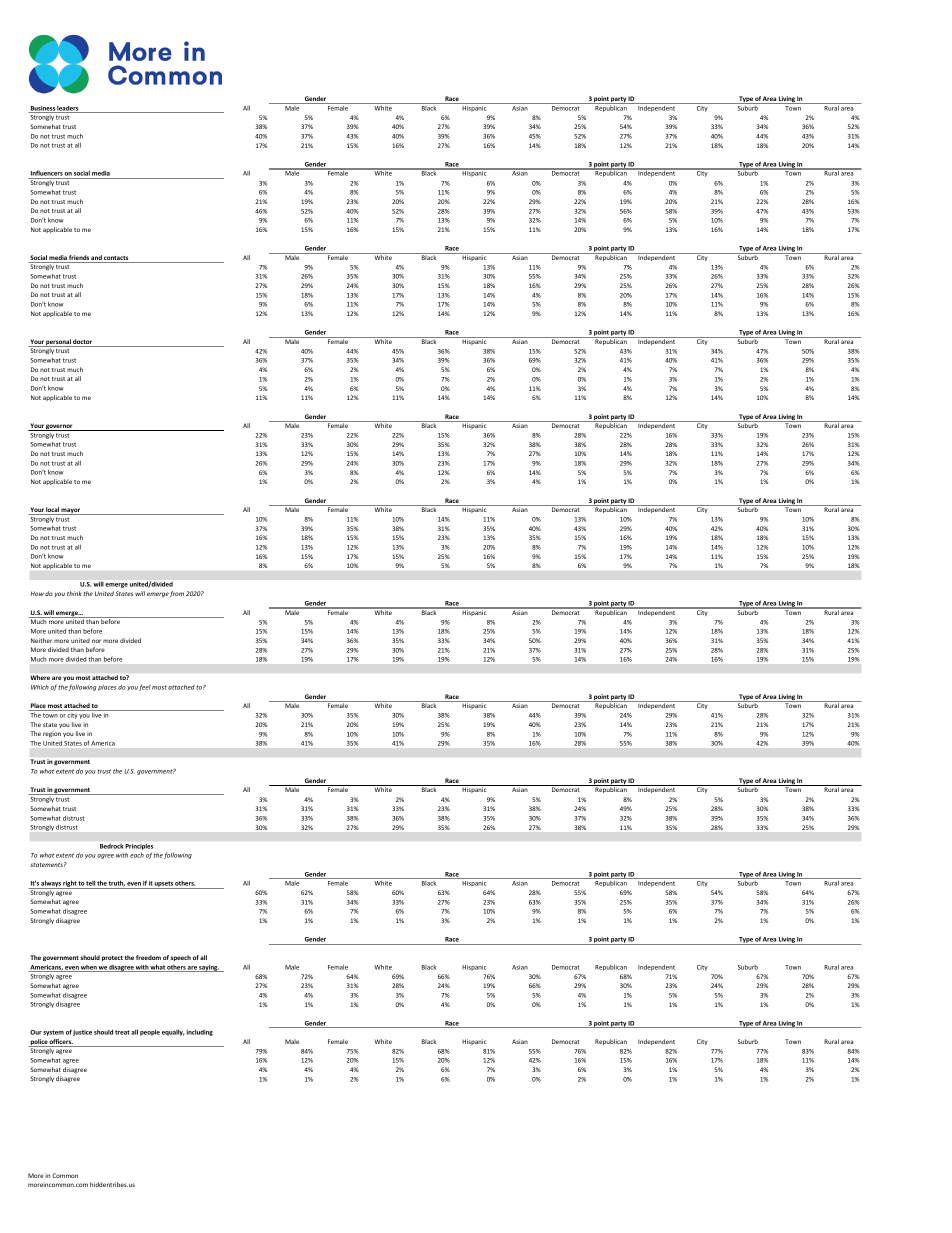 The height and width of the screenshot is (1233, 952). What do you see at coordinates (164, 885) in the screenshot?
I see `upsets` at bounding box center [164, 885].
